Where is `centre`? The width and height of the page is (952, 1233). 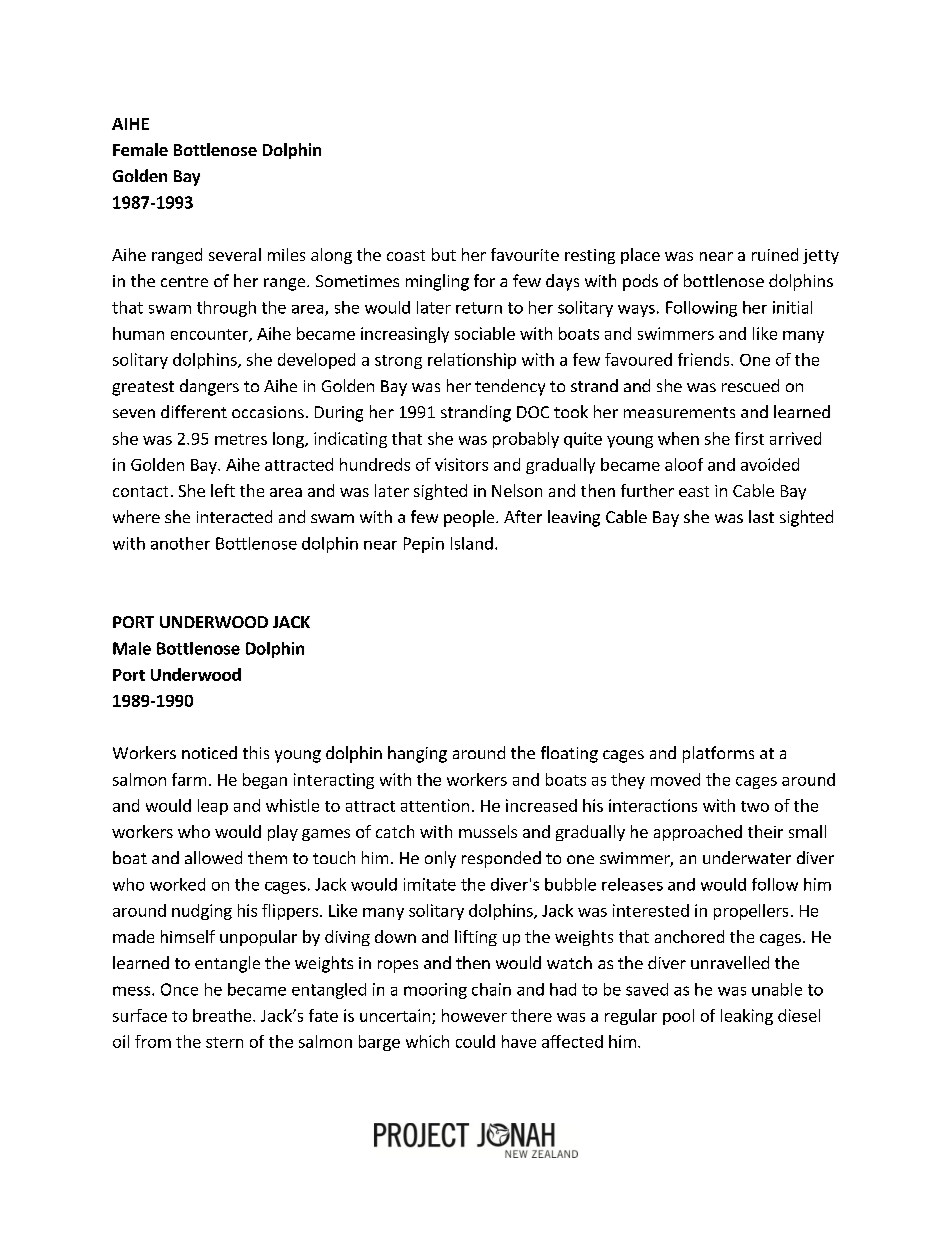 centre is located at coordinates (184, 281).
